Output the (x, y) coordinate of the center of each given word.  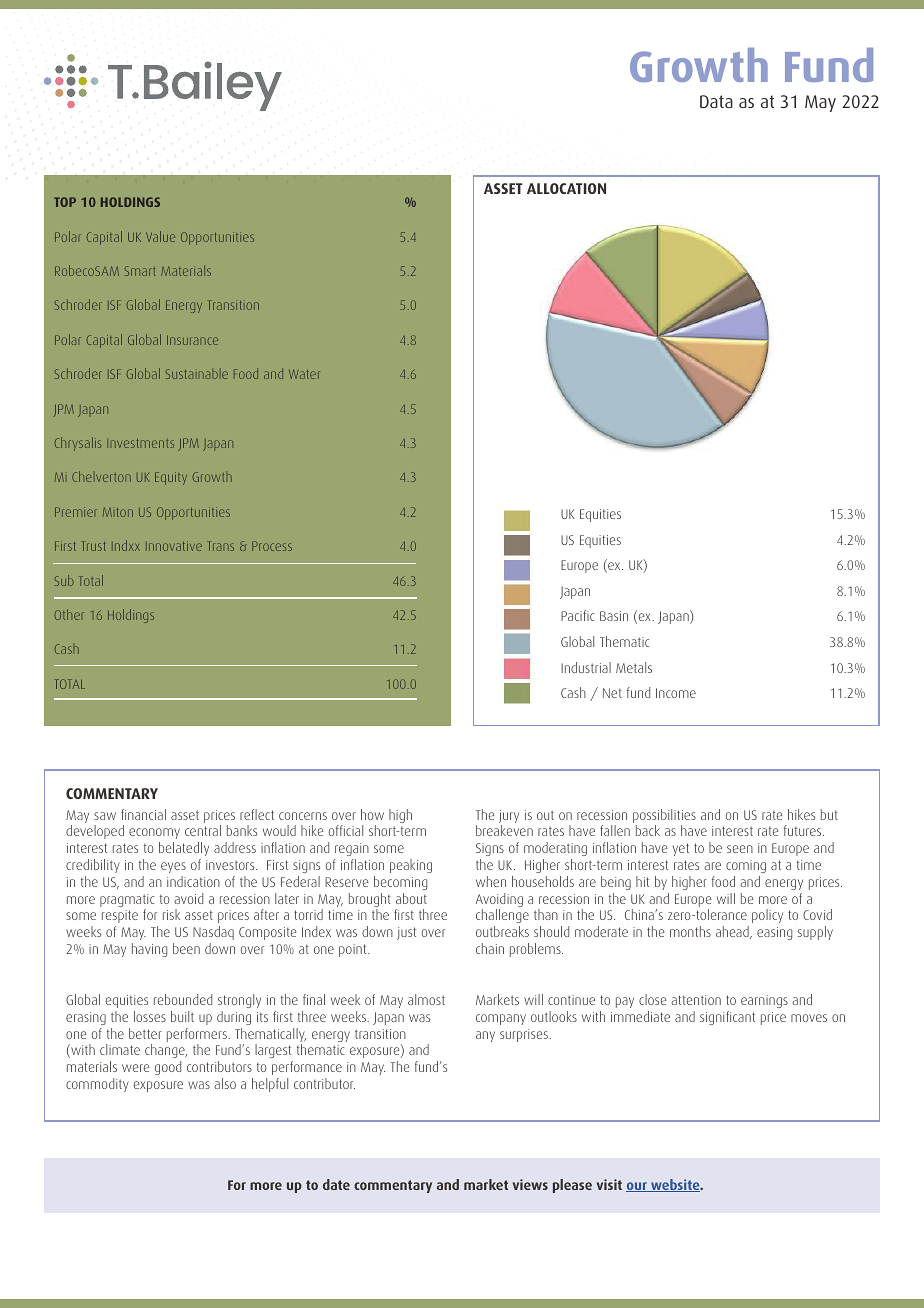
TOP (65, 202)
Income (676, 693)
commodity (97, 1085)
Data (716, 101)
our (637, 1187)
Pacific (578, 615)
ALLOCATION (566, 188)
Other (69, 614)
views (530, 1184)
